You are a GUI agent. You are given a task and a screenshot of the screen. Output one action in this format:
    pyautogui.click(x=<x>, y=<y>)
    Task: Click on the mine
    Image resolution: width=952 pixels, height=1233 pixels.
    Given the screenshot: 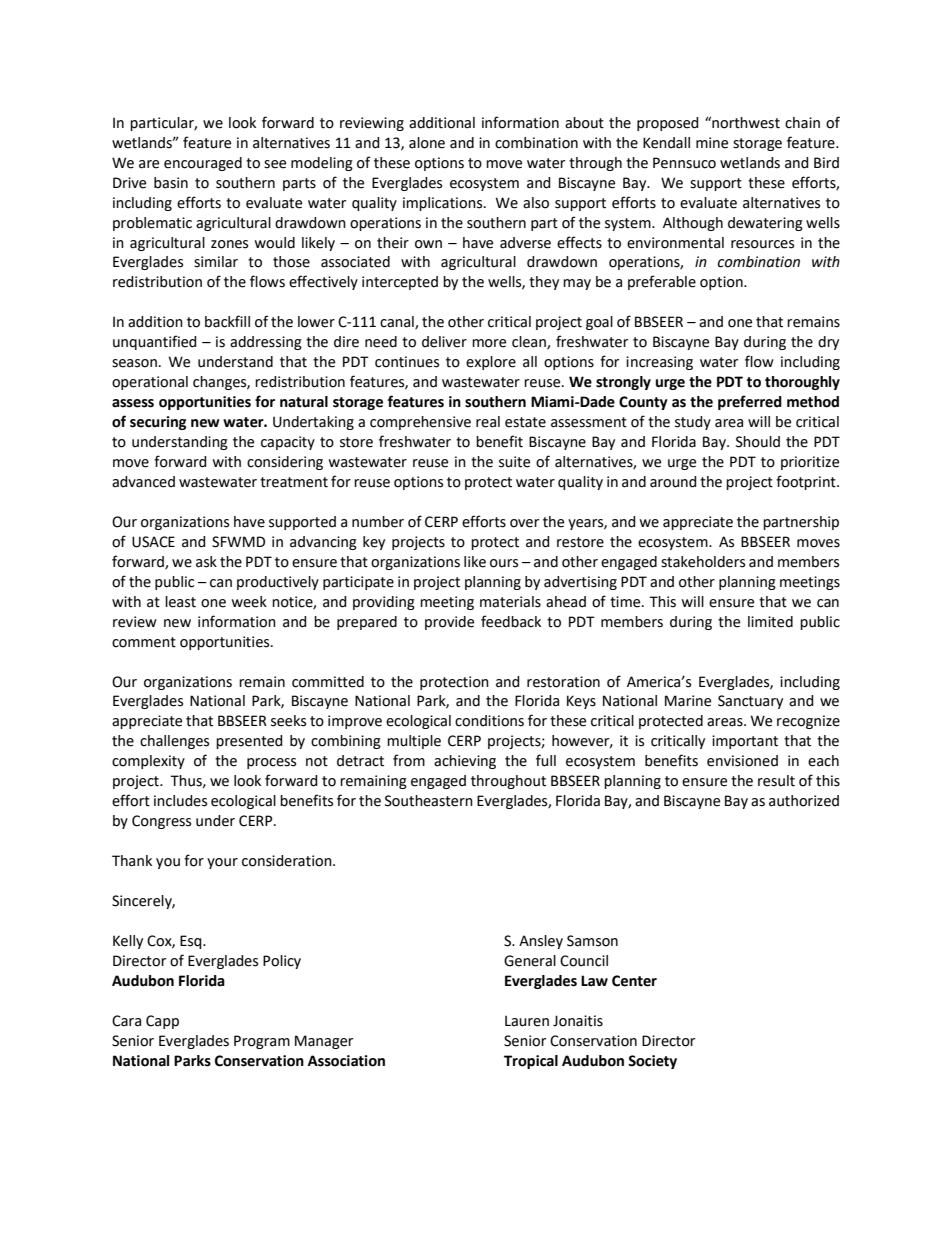 What is the action you would take?
    pyautogui.click(x=712, y=143)
